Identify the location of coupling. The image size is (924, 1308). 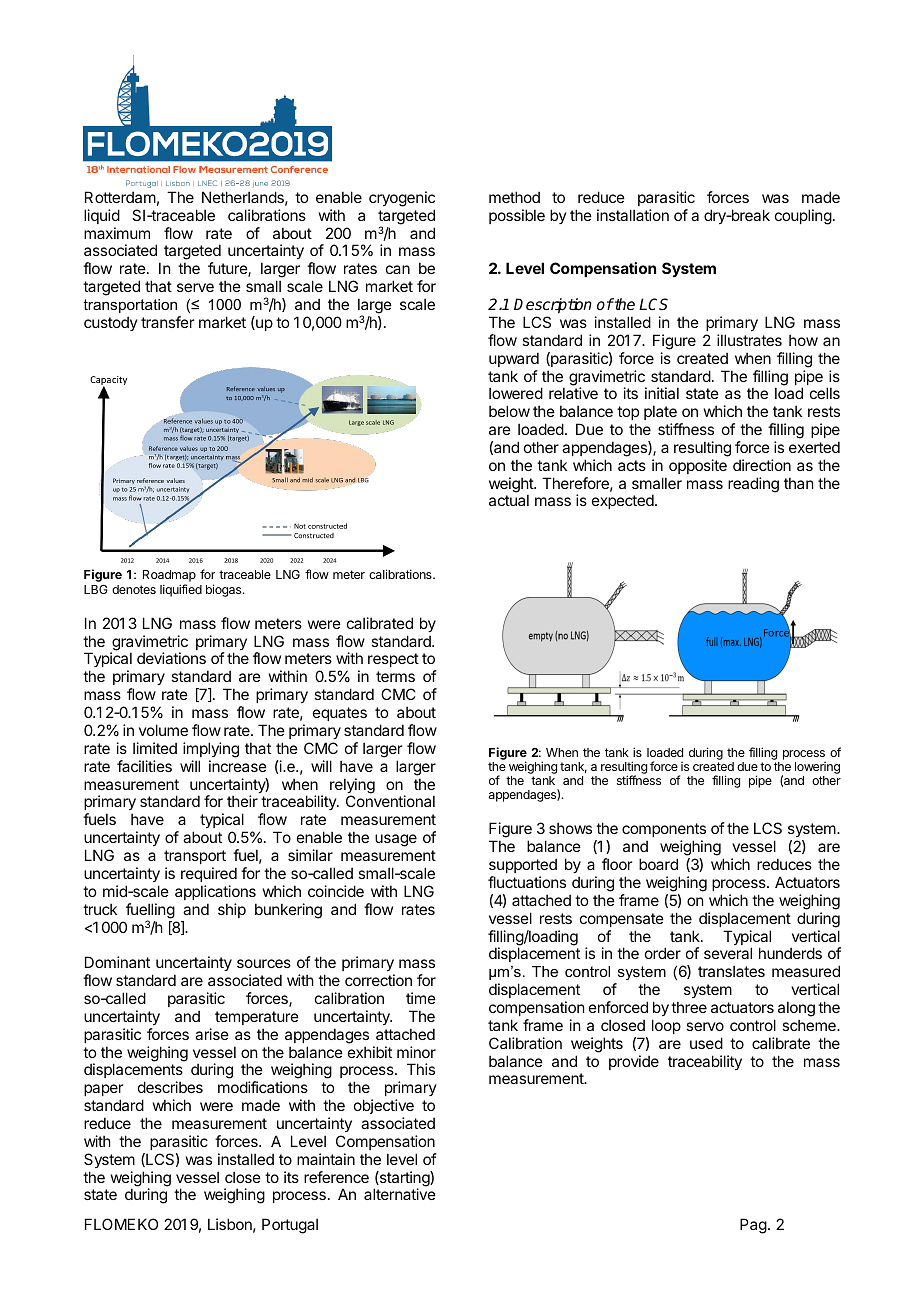
(803, 217).
